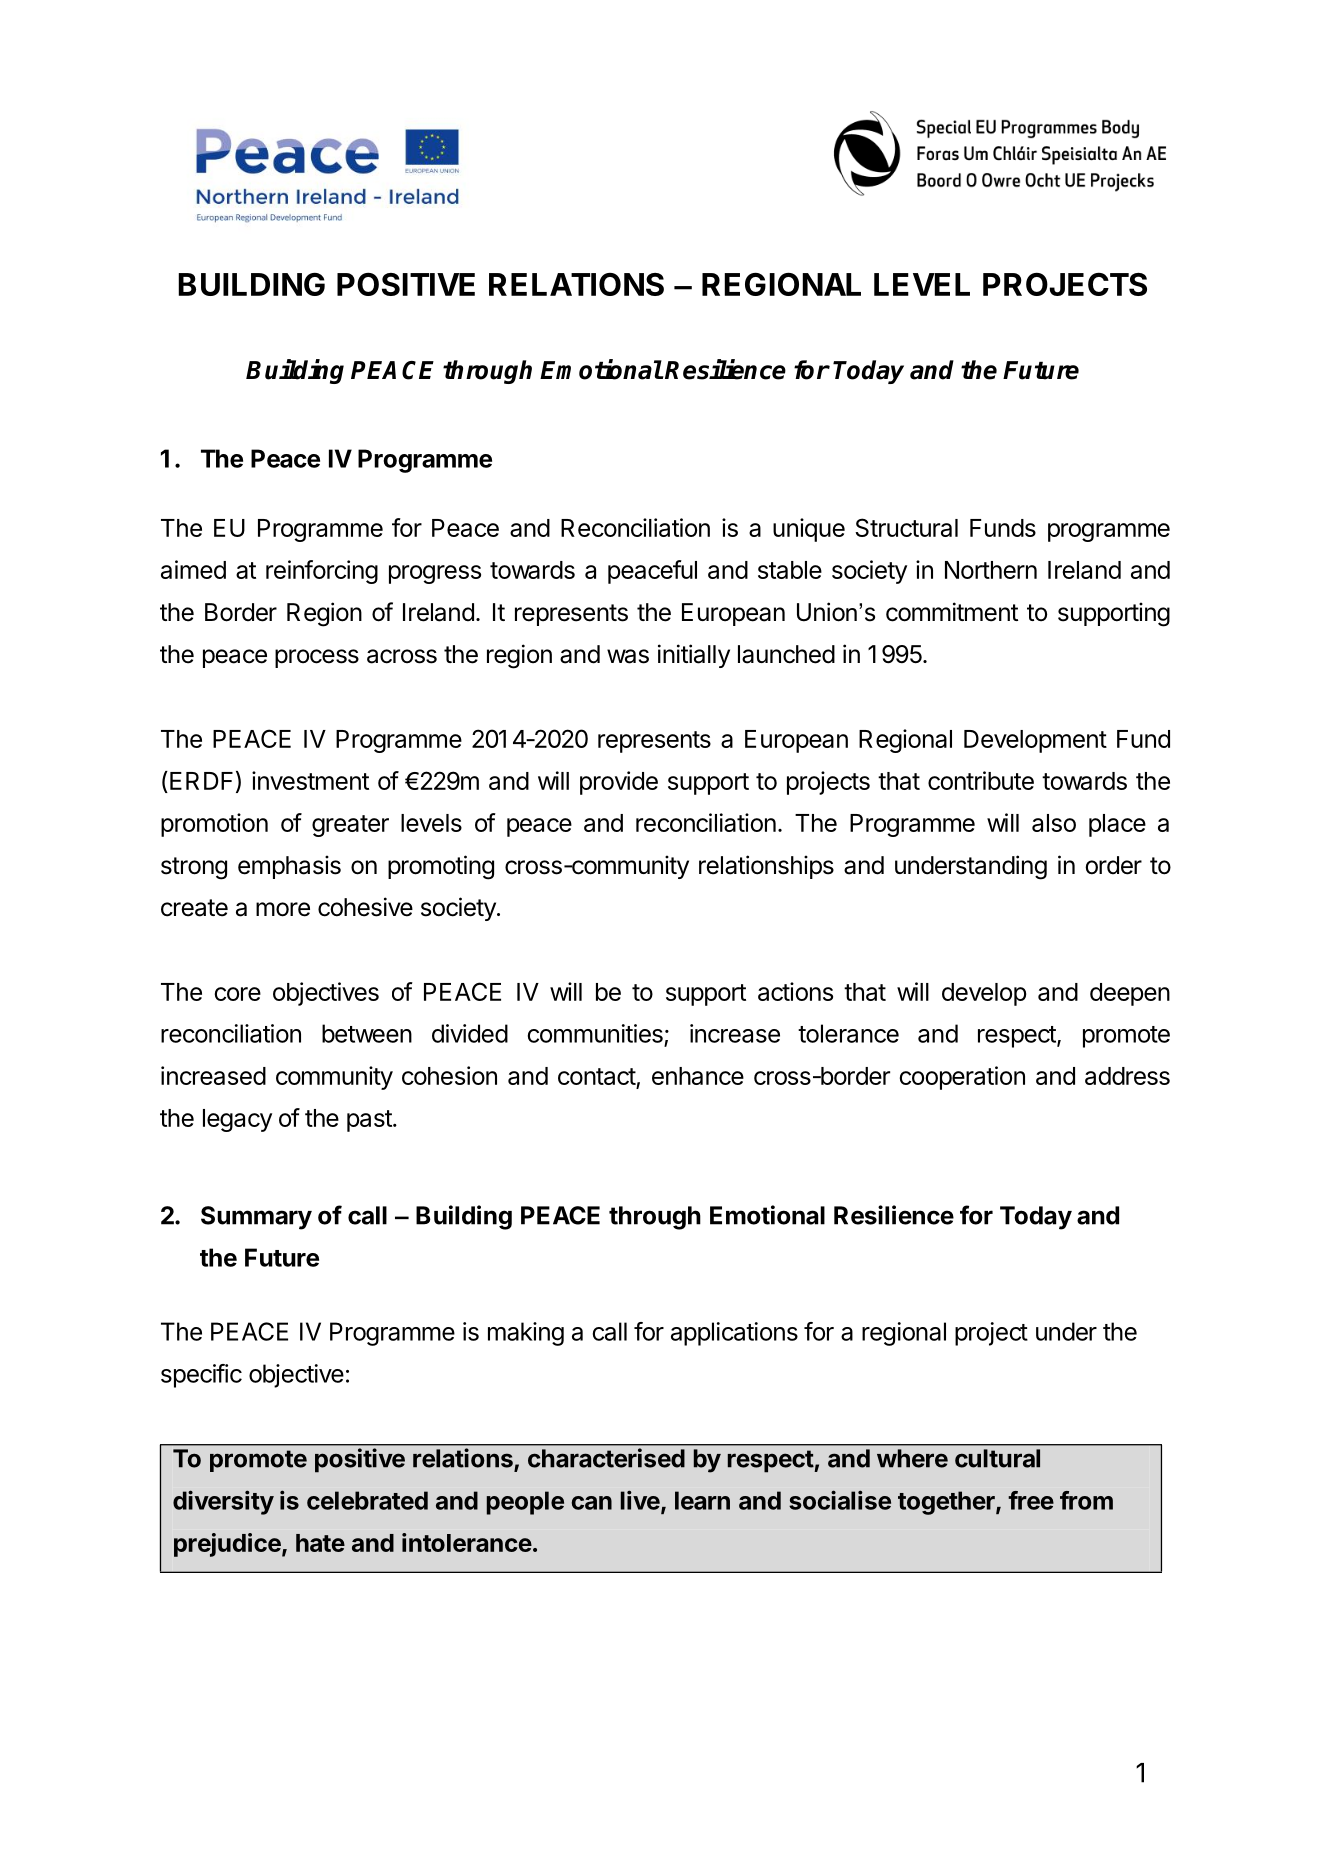 The height and width of the screenshot is (1871, 1323). What do you see at coordinates (1031, 1500) in the screenshot?
I see `free` at bounding box center [1031, 1500].
